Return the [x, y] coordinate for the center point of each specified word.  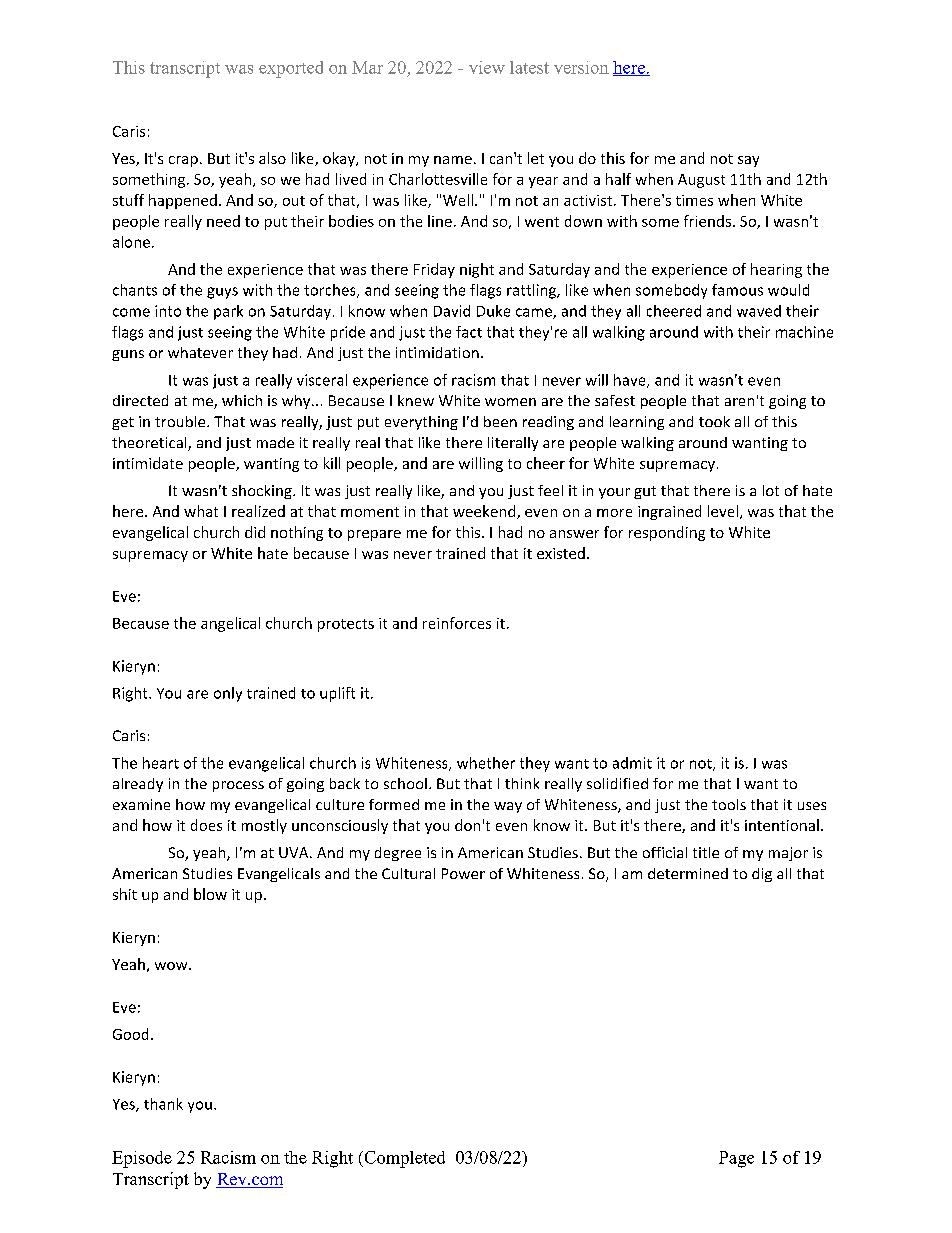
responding [667, 533]
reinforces [457, 623]
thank [163, 1104]
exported [291, 69]
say [748, 161]
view [487, 67]
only [228, 694]
